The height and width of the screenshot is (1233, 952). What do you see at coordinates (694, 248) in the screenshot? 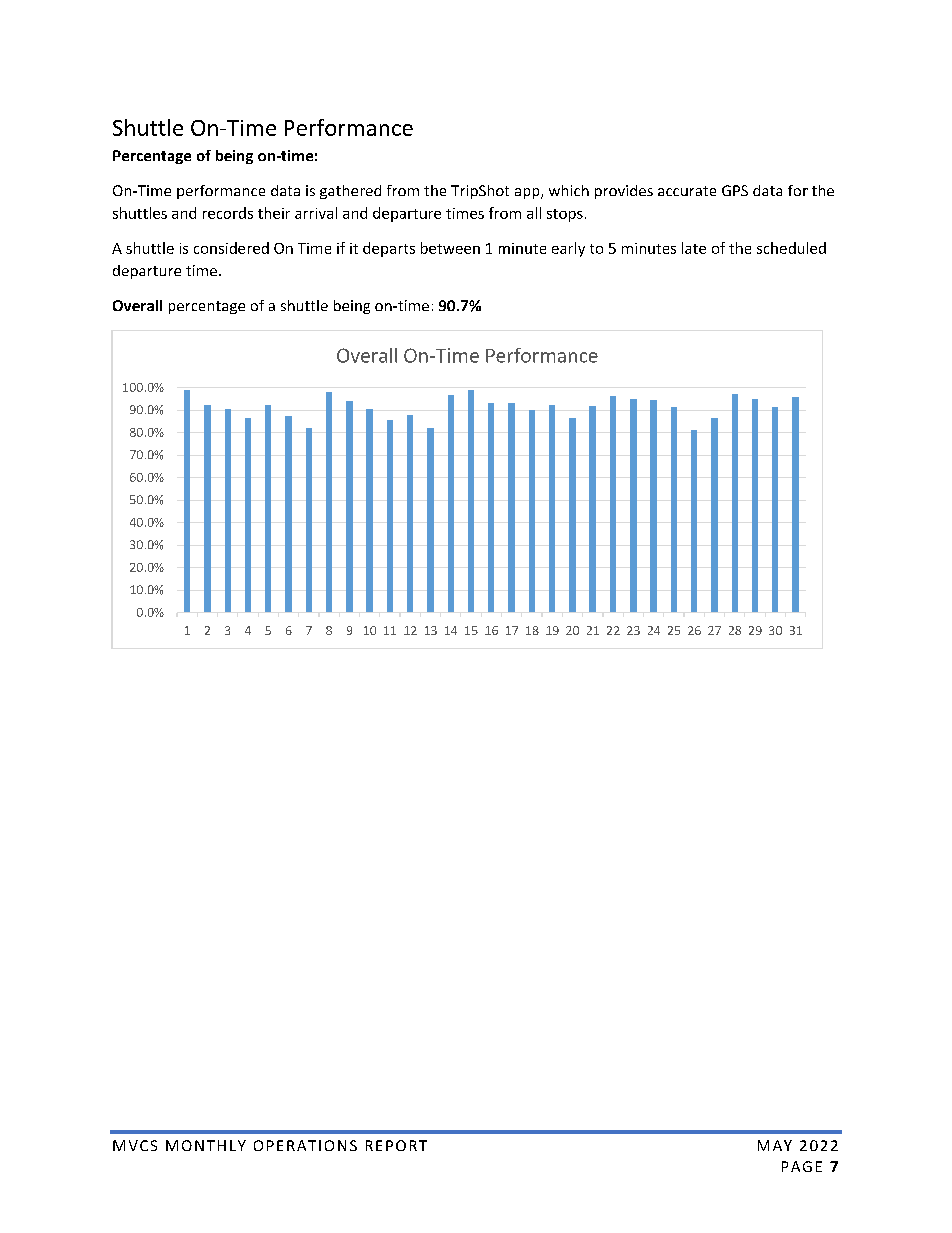
I see `late` at bounding box center [694, 248].
